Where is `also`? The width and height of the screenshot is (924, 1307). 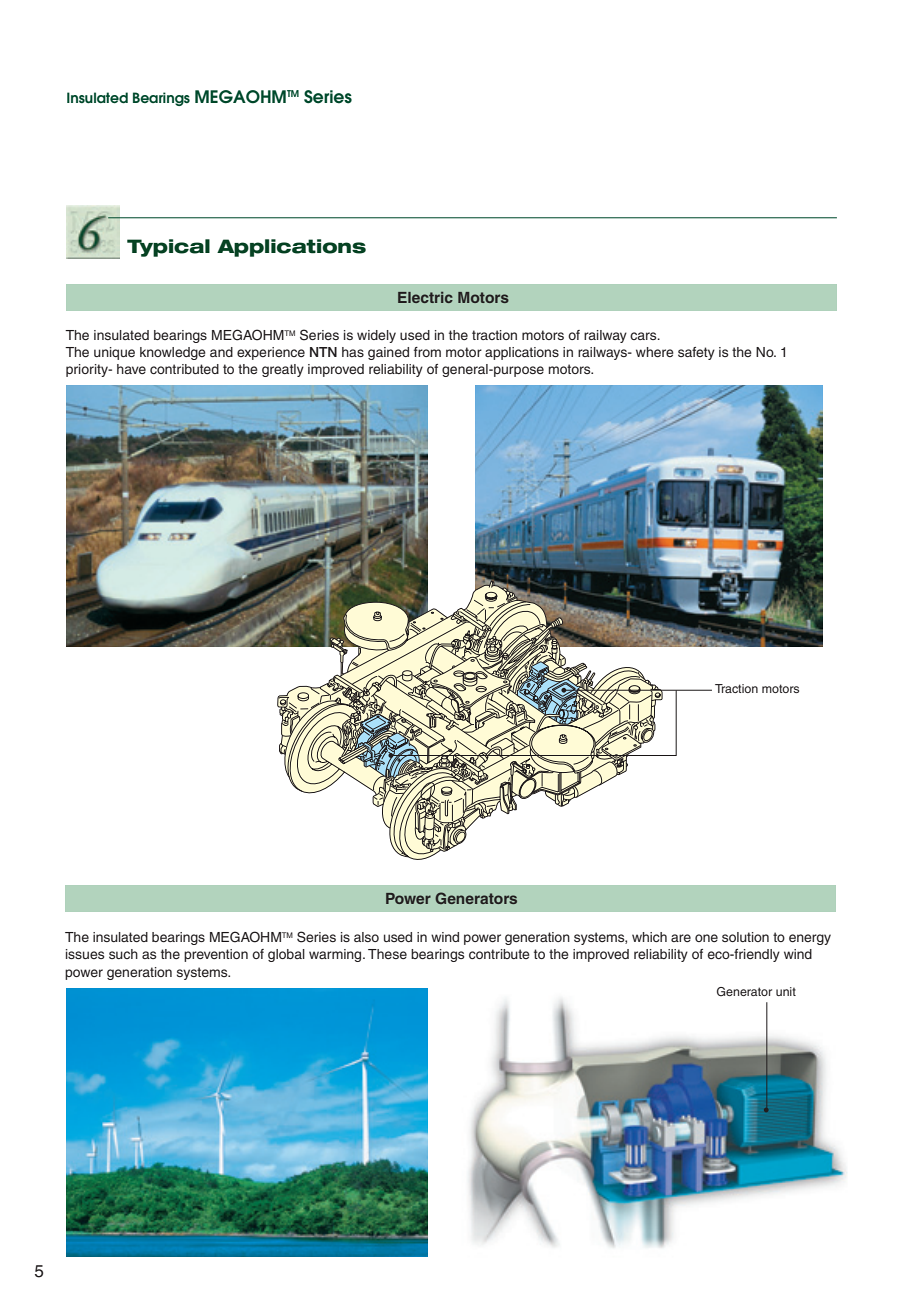 also is located at coordinates (366, 937).
